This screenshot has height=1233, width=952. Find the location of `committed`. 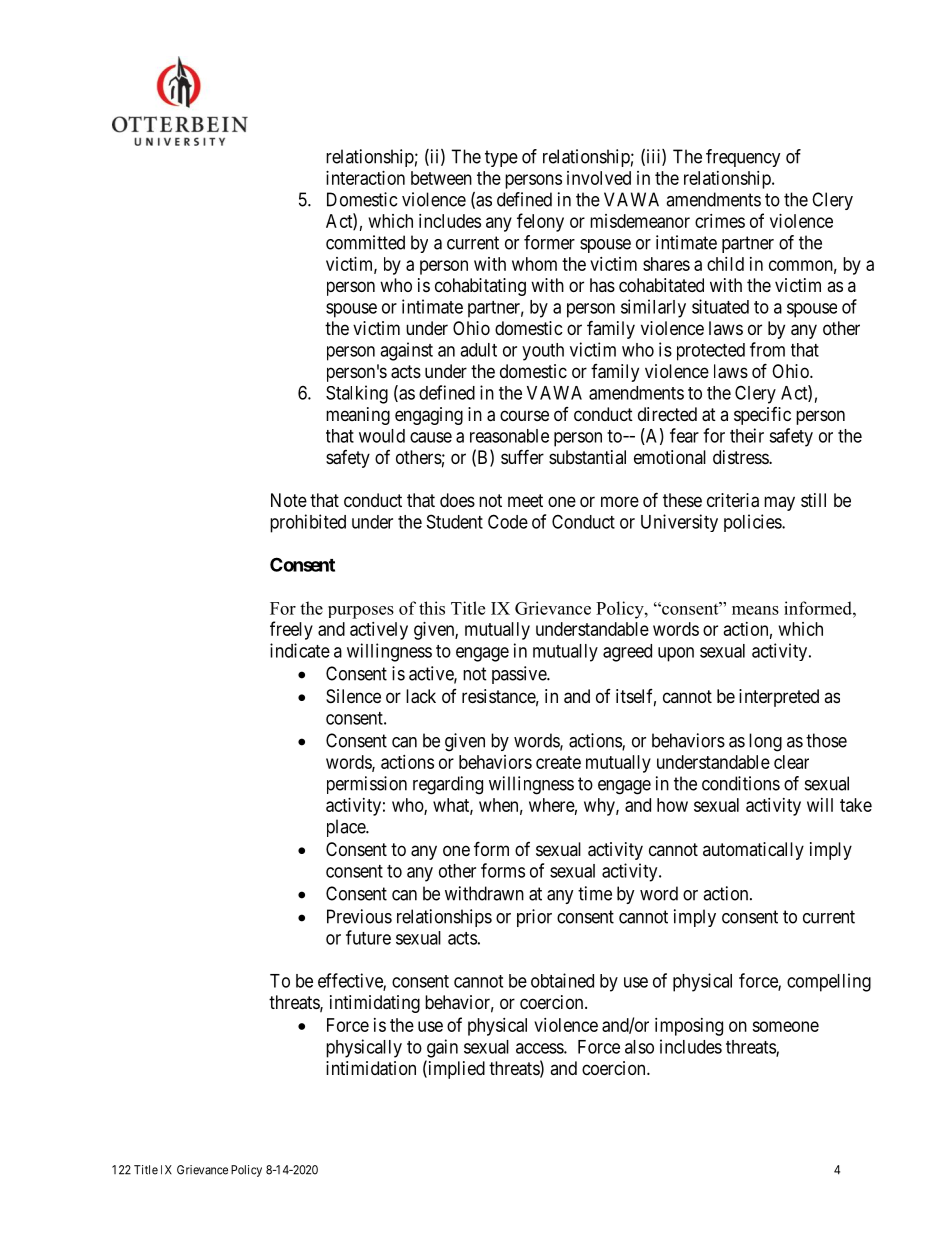

committed is located at coordinates (365, 242).
